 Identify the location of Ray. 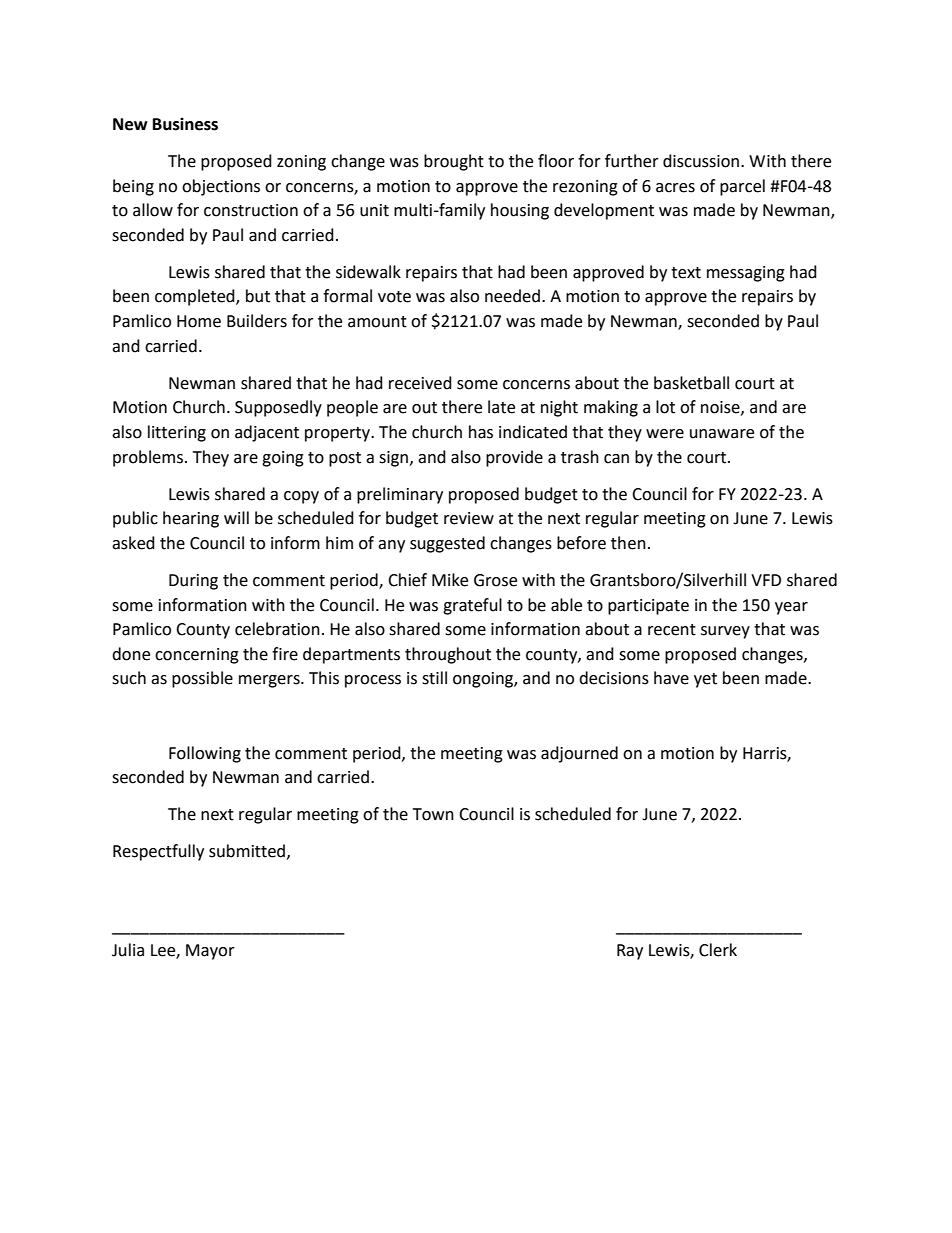
(630, 952).
